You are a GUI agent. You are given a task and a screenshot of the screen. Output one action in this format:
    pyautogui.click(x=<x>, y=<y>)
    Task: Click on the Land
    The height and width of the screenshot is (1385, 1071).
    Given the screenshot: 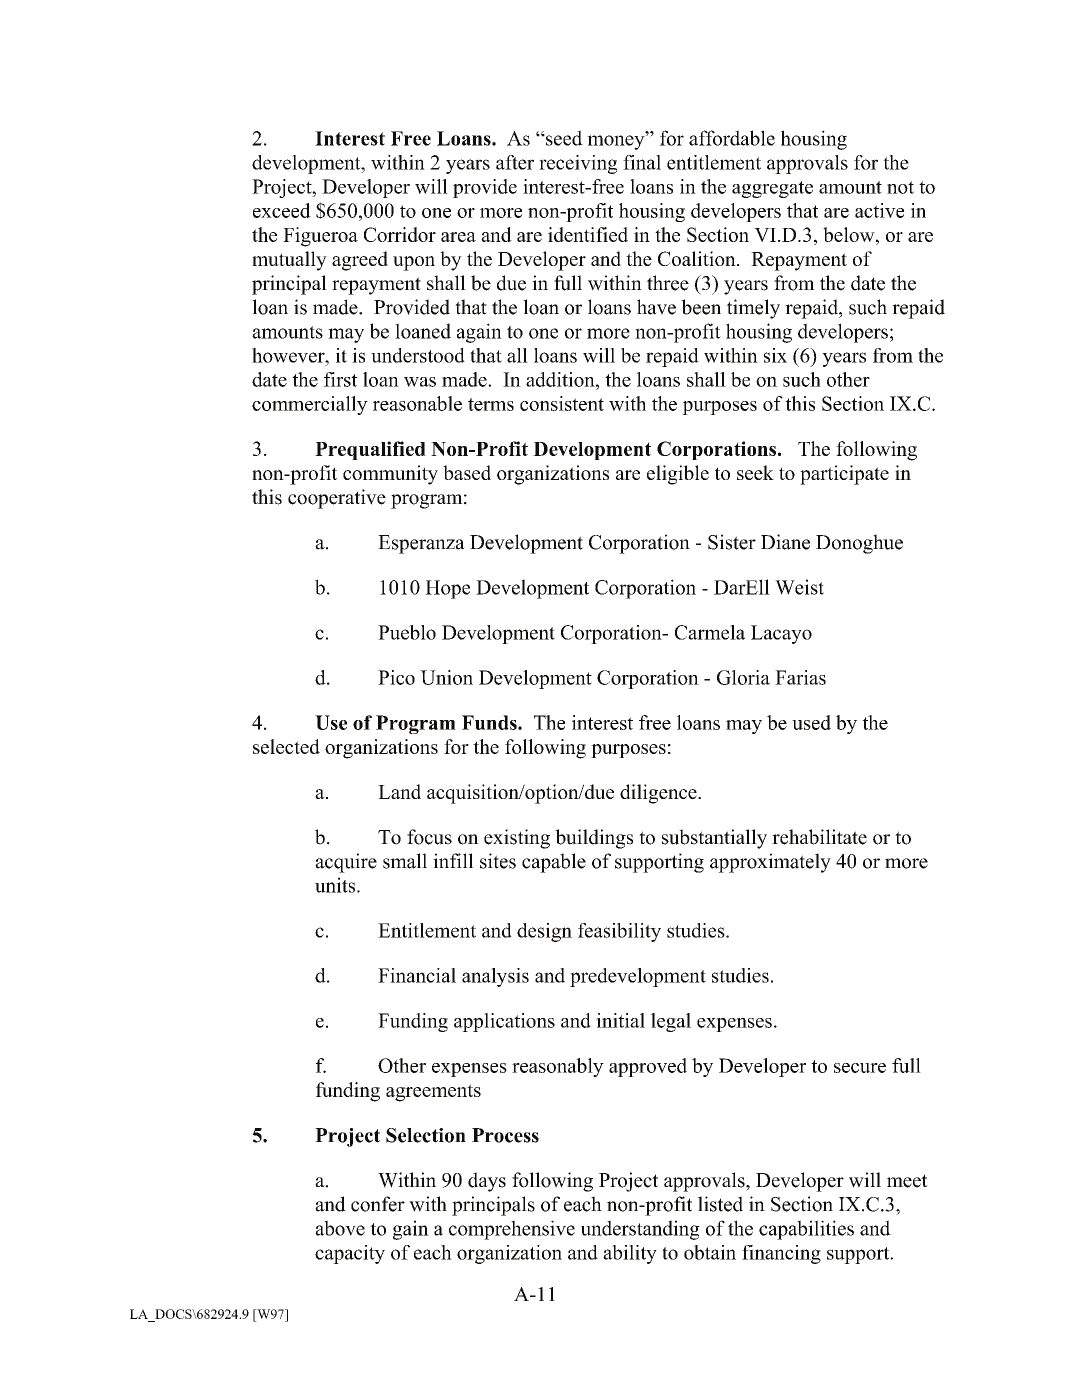 What is the action you would take?
    pyautogui.click(x=399, y=791)
